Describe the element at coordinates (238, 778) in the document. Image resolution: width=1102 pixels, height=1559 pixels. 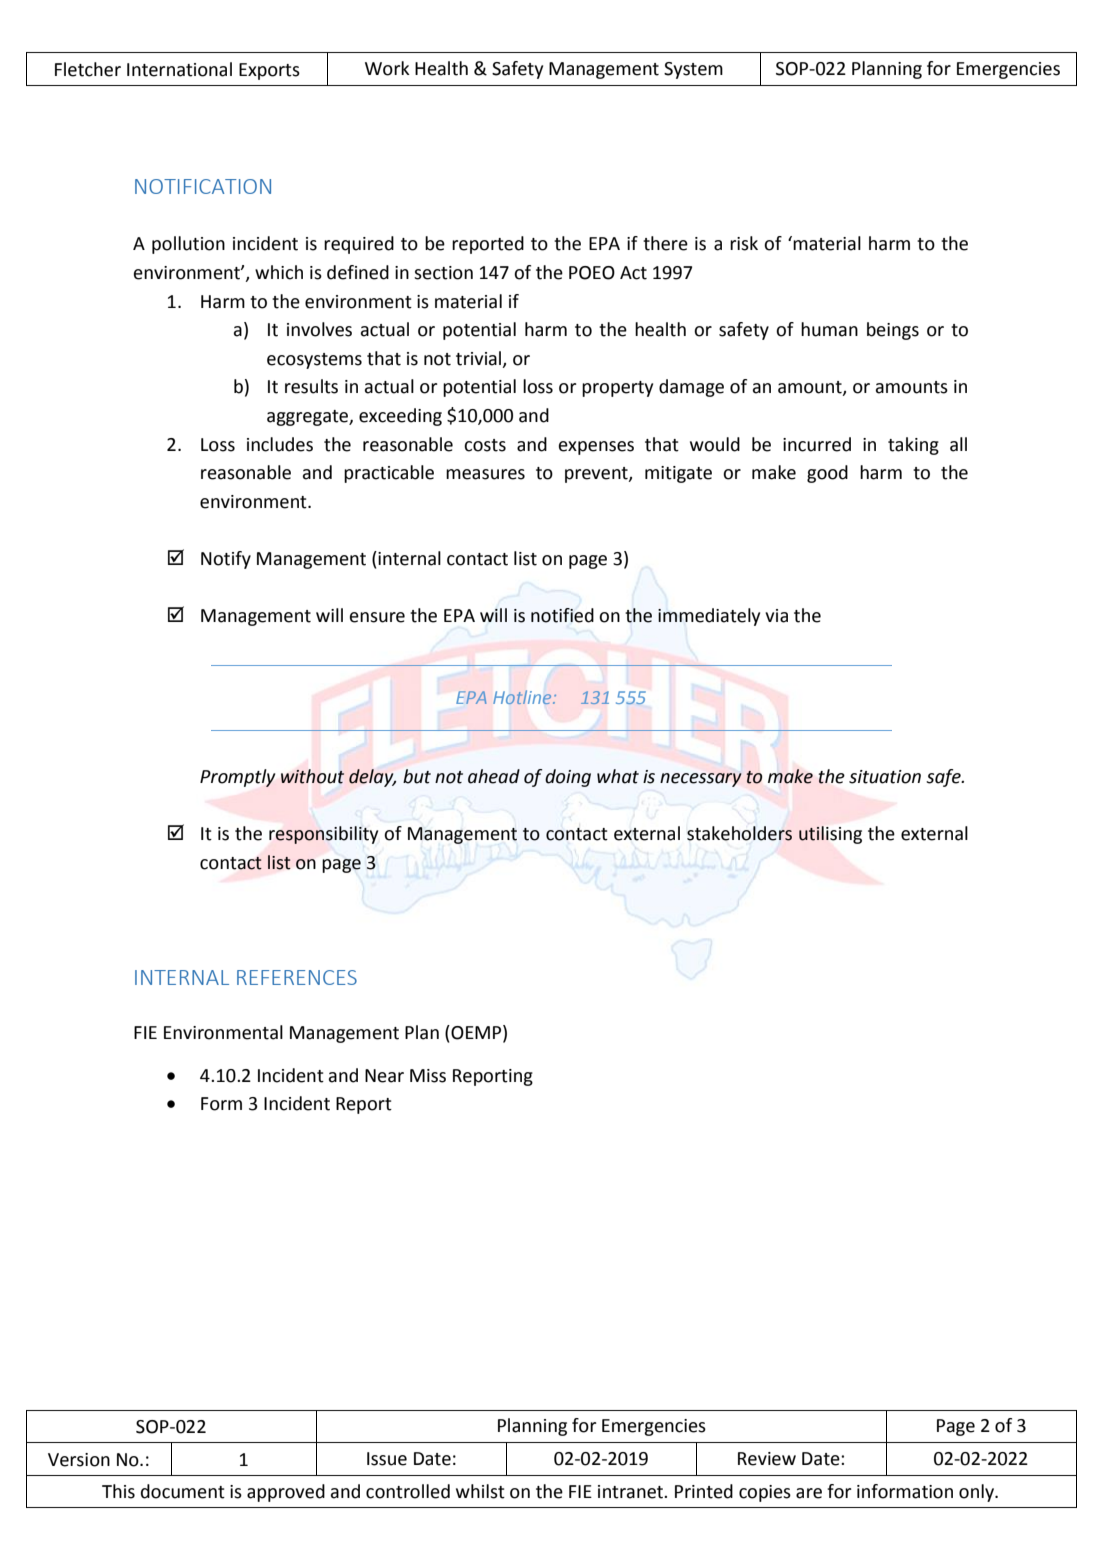
I see `Promptly` at that location.
